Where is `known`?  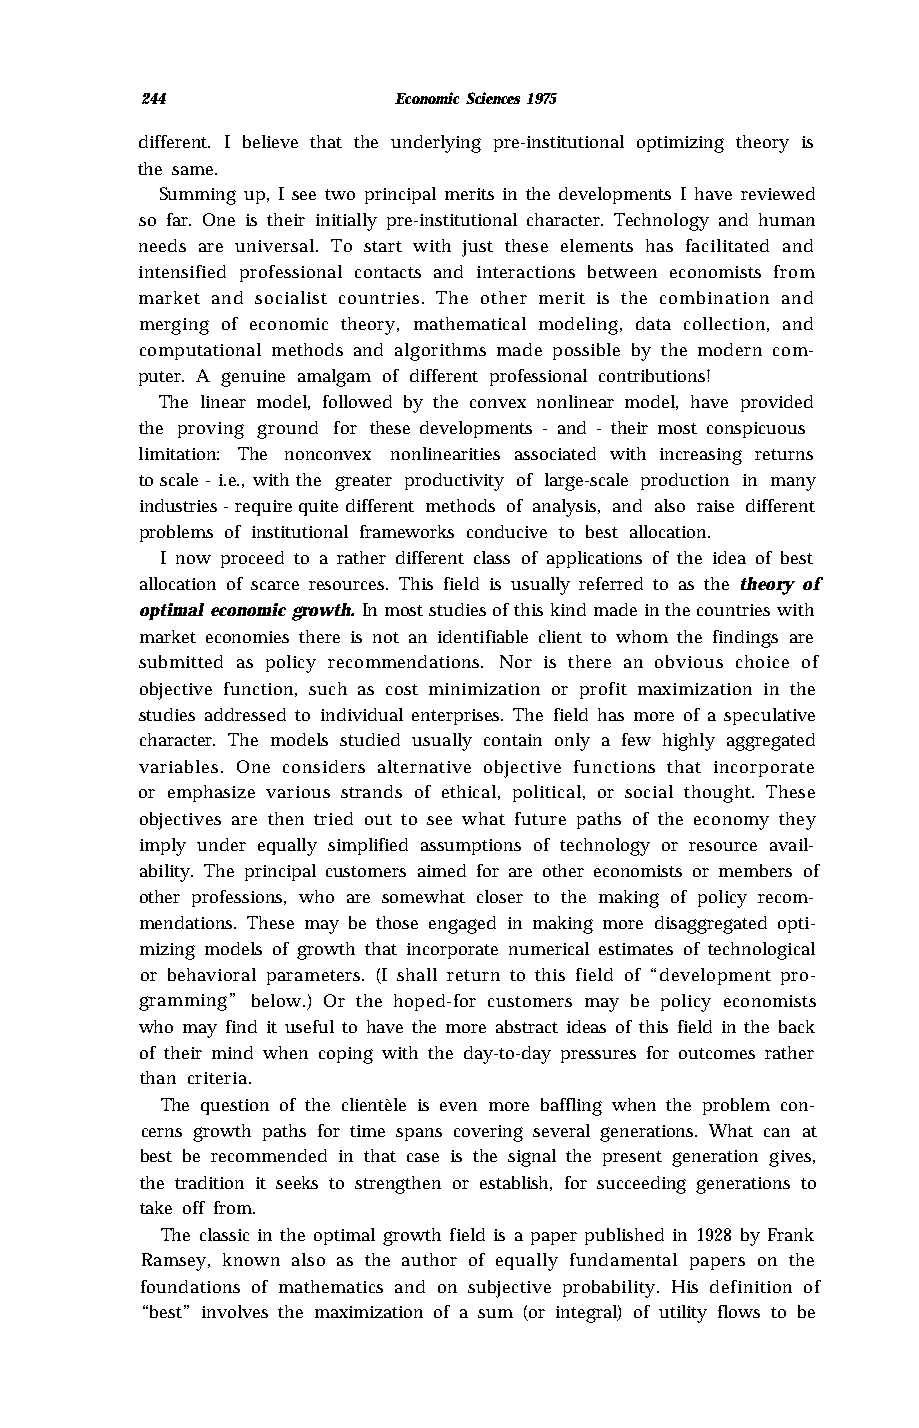
known is located at coordinates (251, 1259).
